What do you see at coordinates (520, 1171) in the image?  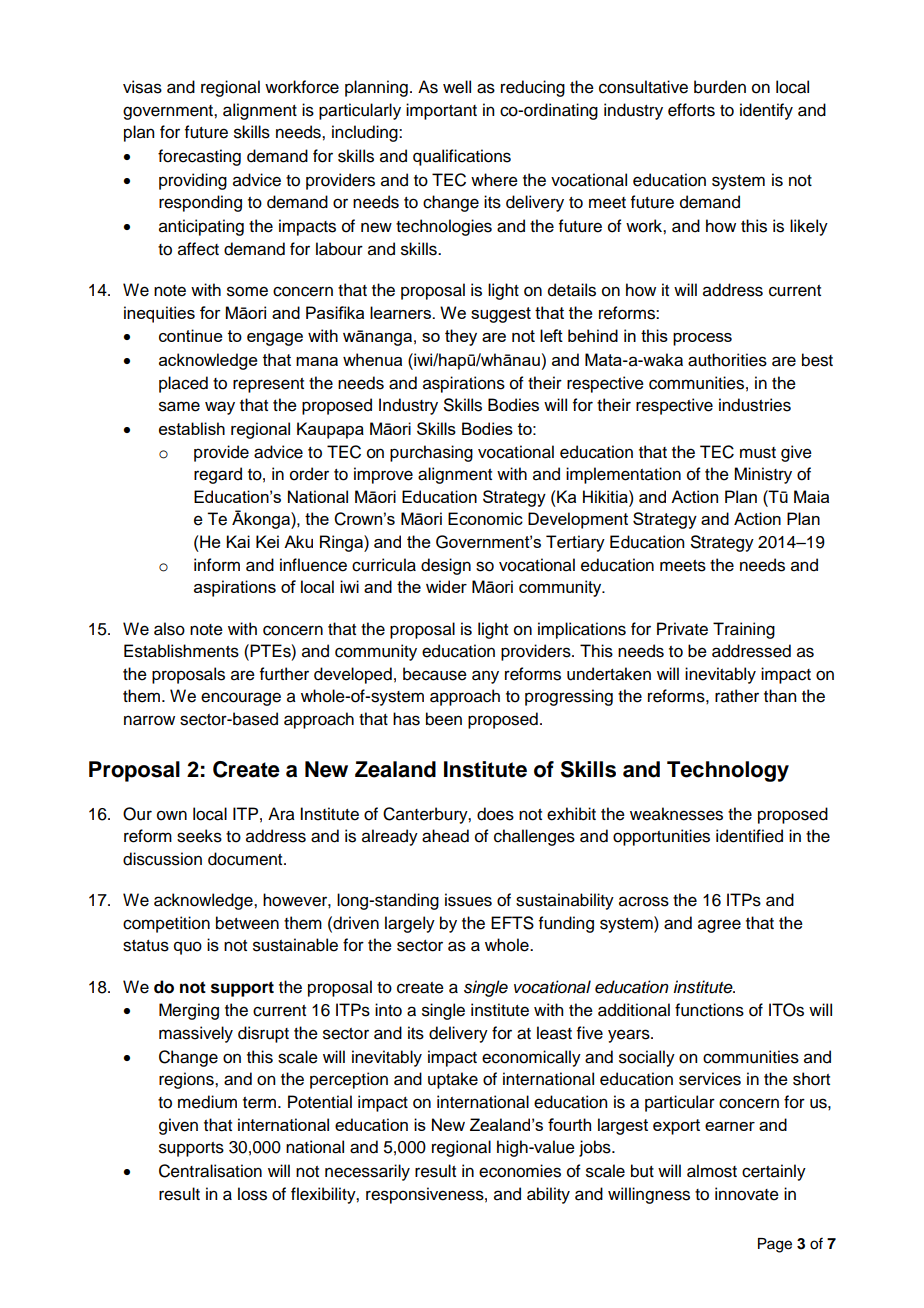 I see `economies` at bounding box center [520, 1171].
